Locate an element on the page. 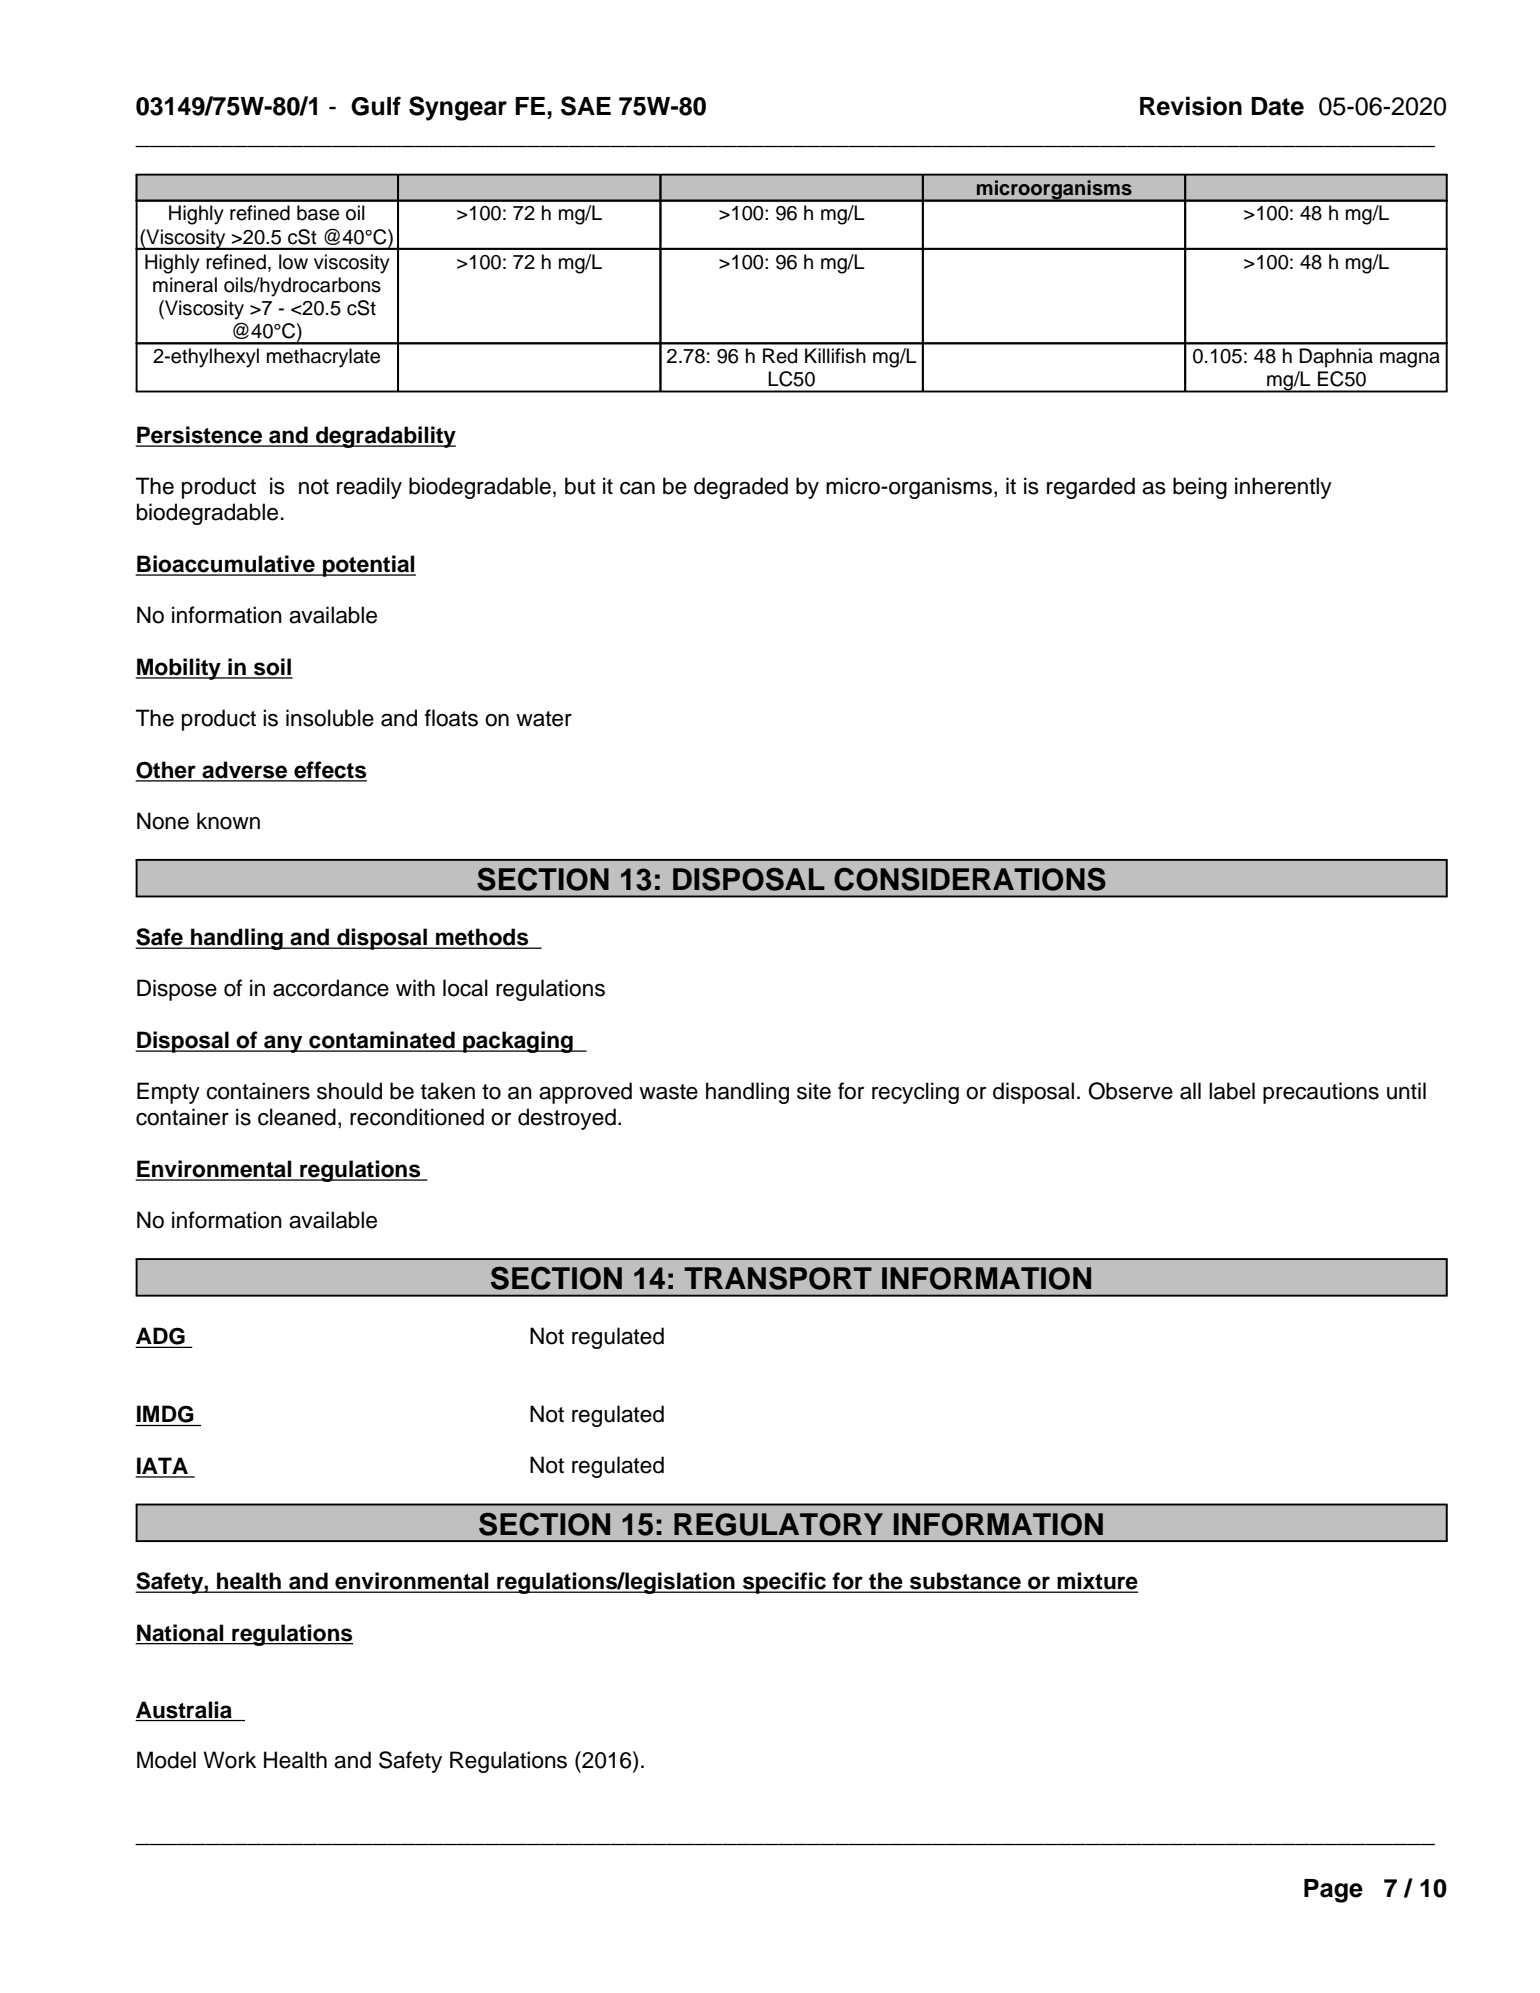 This page has width=1540, height=1993. accordance is located at coordinates (331, 988).
